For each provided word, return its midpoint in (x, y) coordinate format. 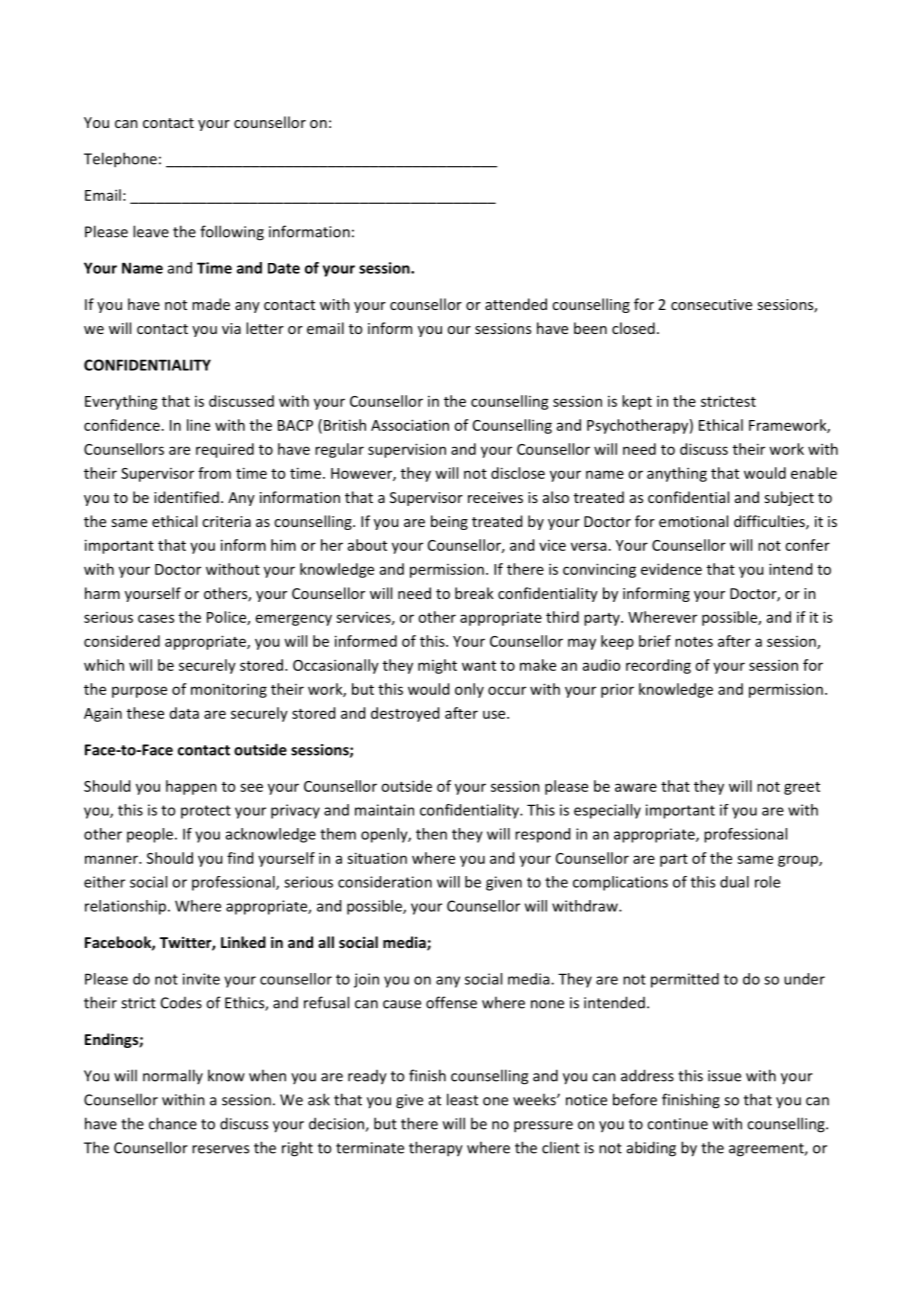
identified (186, 497)
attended (516, 304)
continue (677, 1124)
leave (151, 231)
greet (802, 788)
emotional (693, 521)
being (449, 522)
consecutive (711, 304)
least (462, 1099)
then (431, 834)
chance (173, 1123)
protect (206, 812)
